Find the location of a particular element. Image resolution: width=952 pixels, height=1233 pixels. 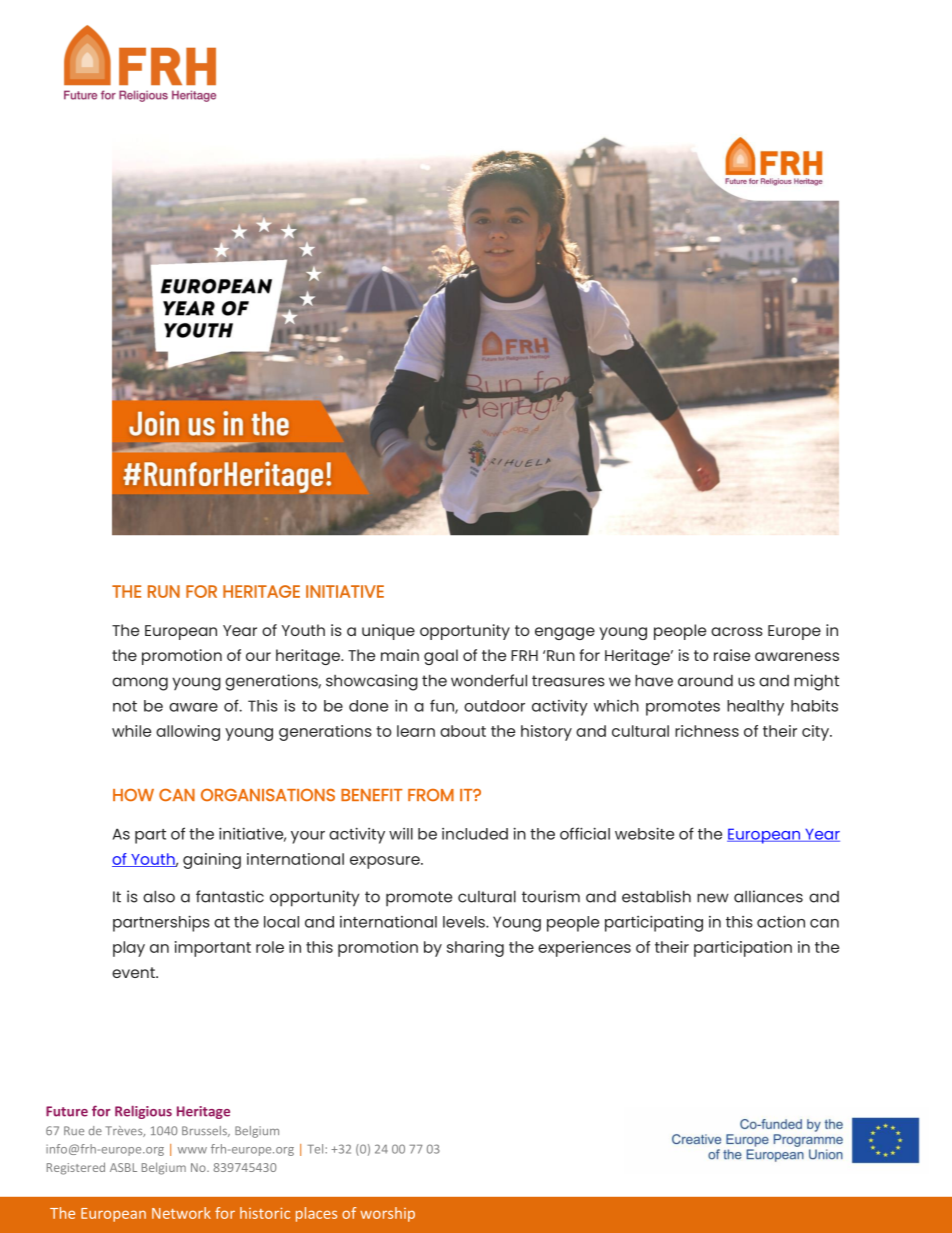

experiences is located at coordinates (584, 949).
